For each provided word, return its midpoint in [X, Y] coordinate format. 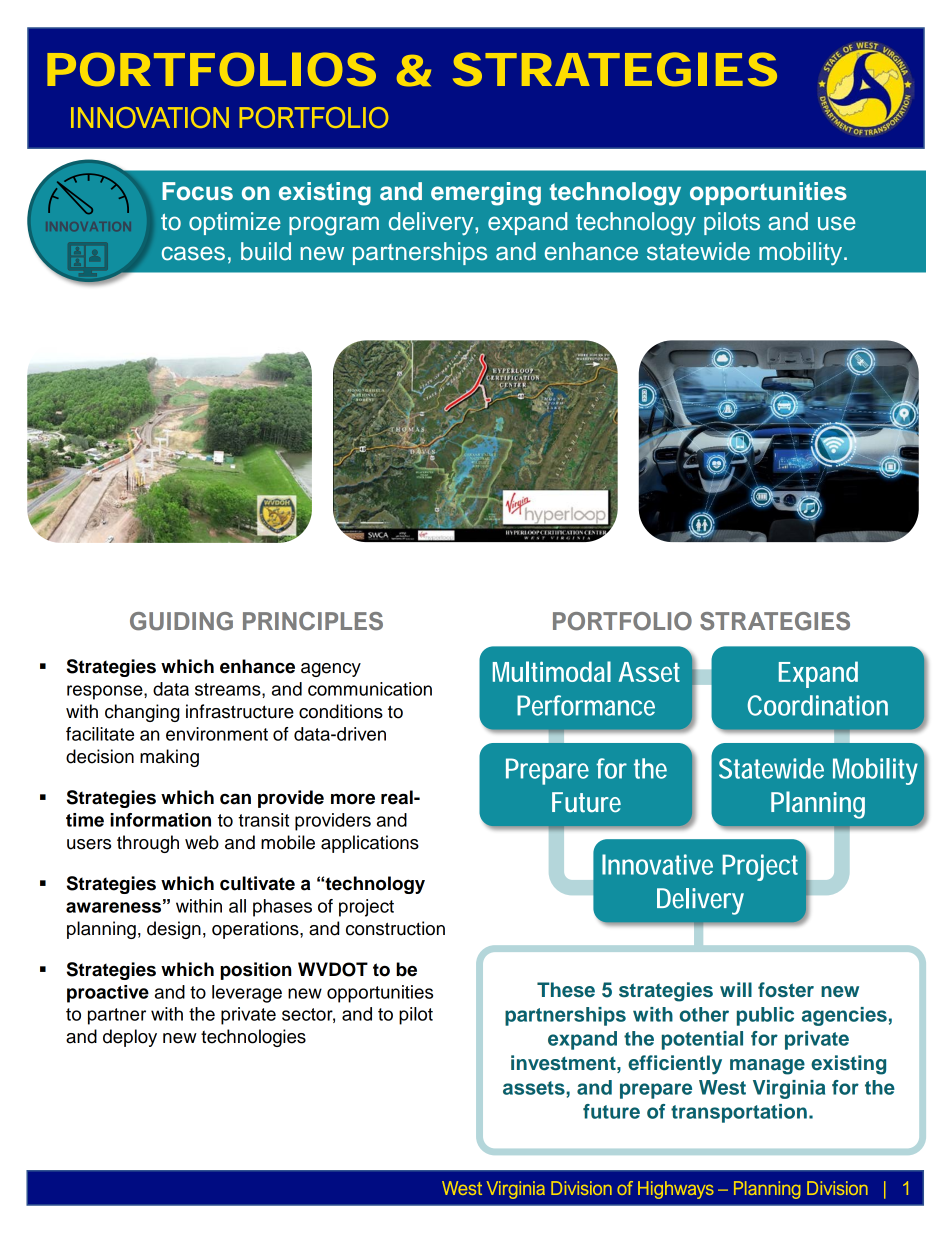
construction [395, 928]
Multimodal [552, 671]
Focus [197, 191]
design [174, 930]
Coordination [817, 705]
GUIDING [181, 621]
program [334, 226]
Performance [586, 705]
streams [229, 689]
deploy [130, 1038]
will [736, 989]
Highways [676, 1190]
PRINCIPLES [313, 621]
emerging [486, 194]
